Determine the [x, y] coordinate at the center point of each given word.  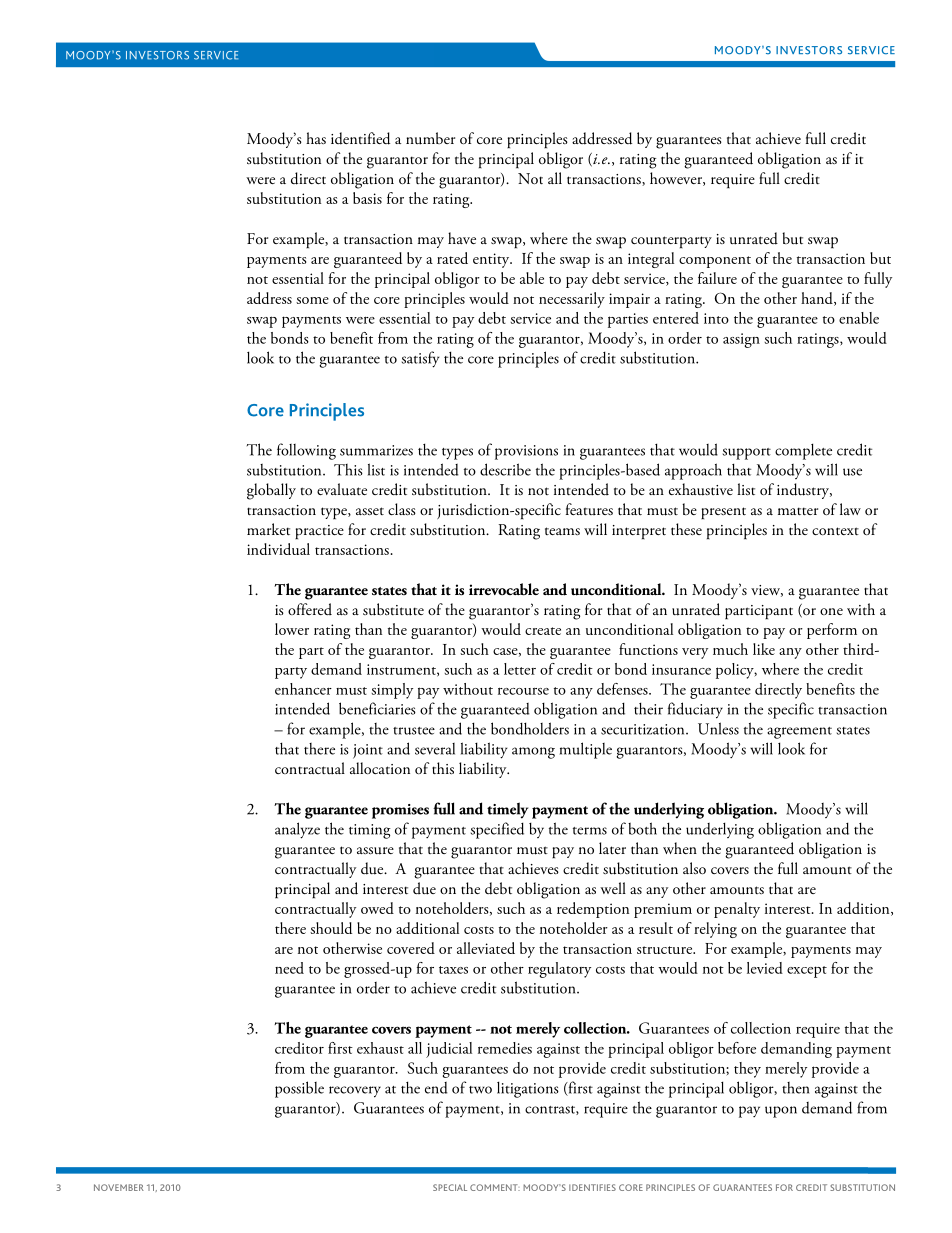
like [764, 649]
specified [497, 830]
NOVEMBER [119, 1187]
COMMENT [495, 1187]
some [312, 300]
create [543, 631]
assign [741, 340]
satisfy [420, 359]
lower [292, 629]
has [316, 138]
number [430, 138]
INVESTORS [809, 50]
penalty [737, 910]
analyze [297, 830]
